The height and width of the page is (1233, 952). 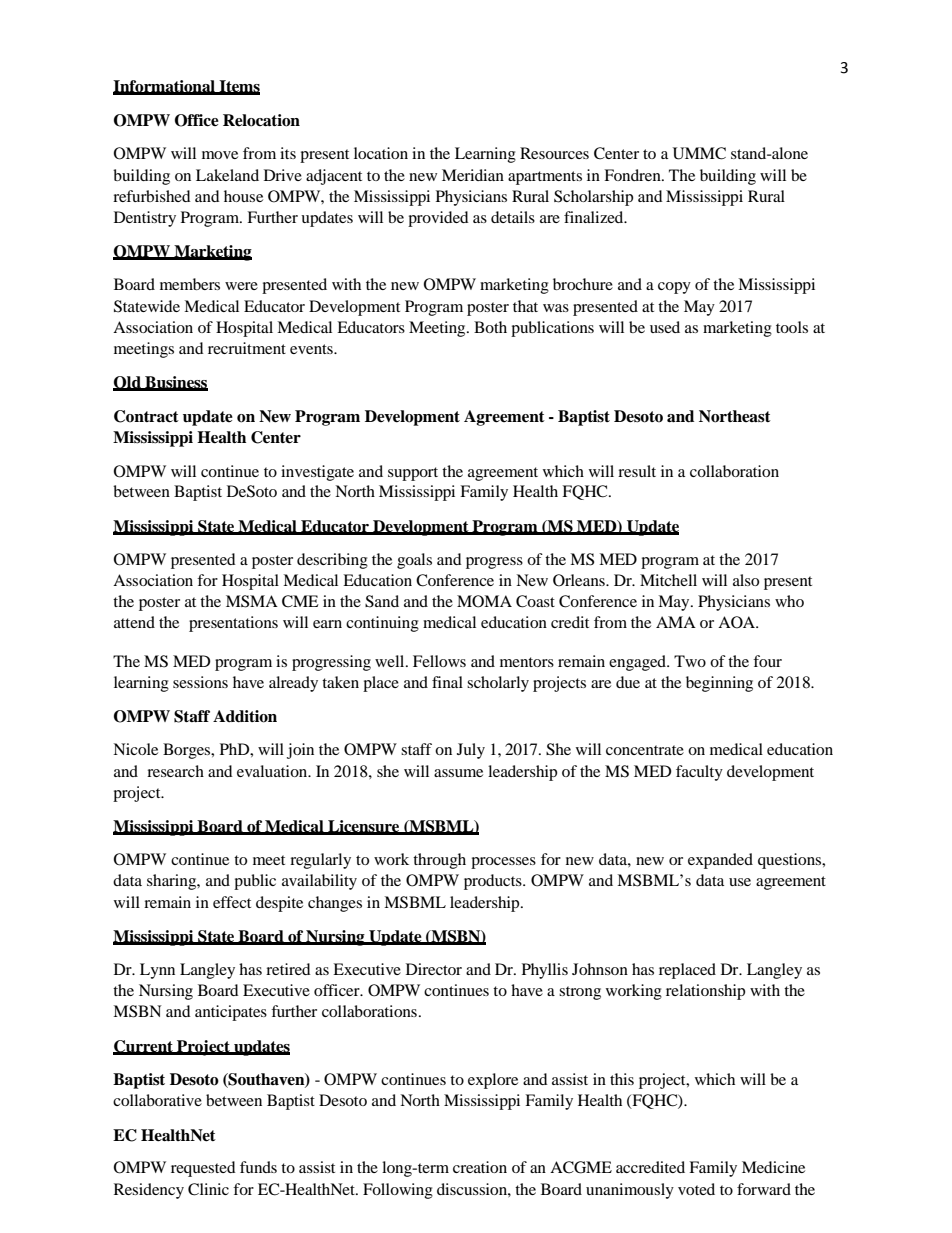 I want to click on Scholarship, so click(x=593, y=198).
